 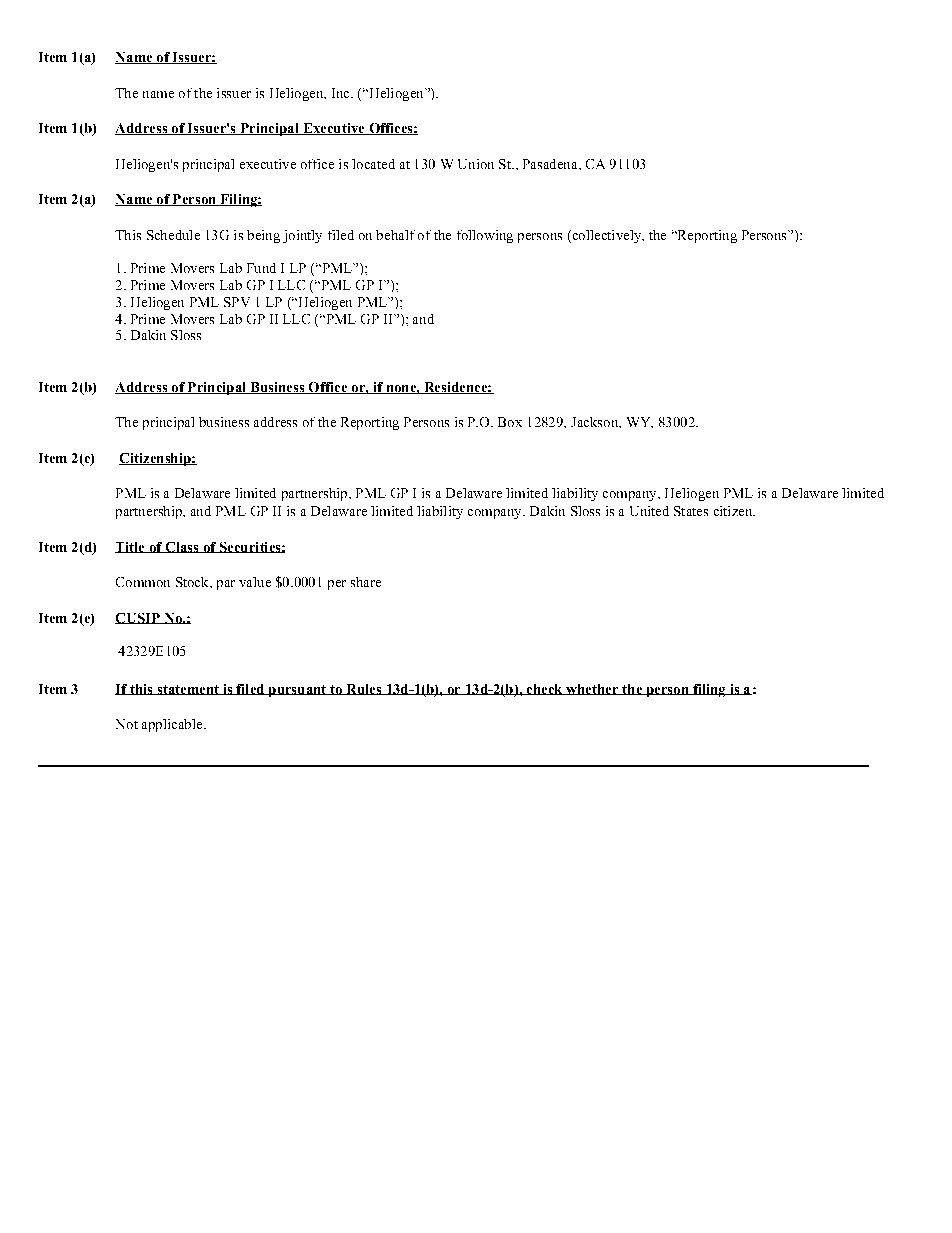 What do you see at coordinates (366, 582) in the screenshot?
I see `share` at bounding box center [366, 582].
